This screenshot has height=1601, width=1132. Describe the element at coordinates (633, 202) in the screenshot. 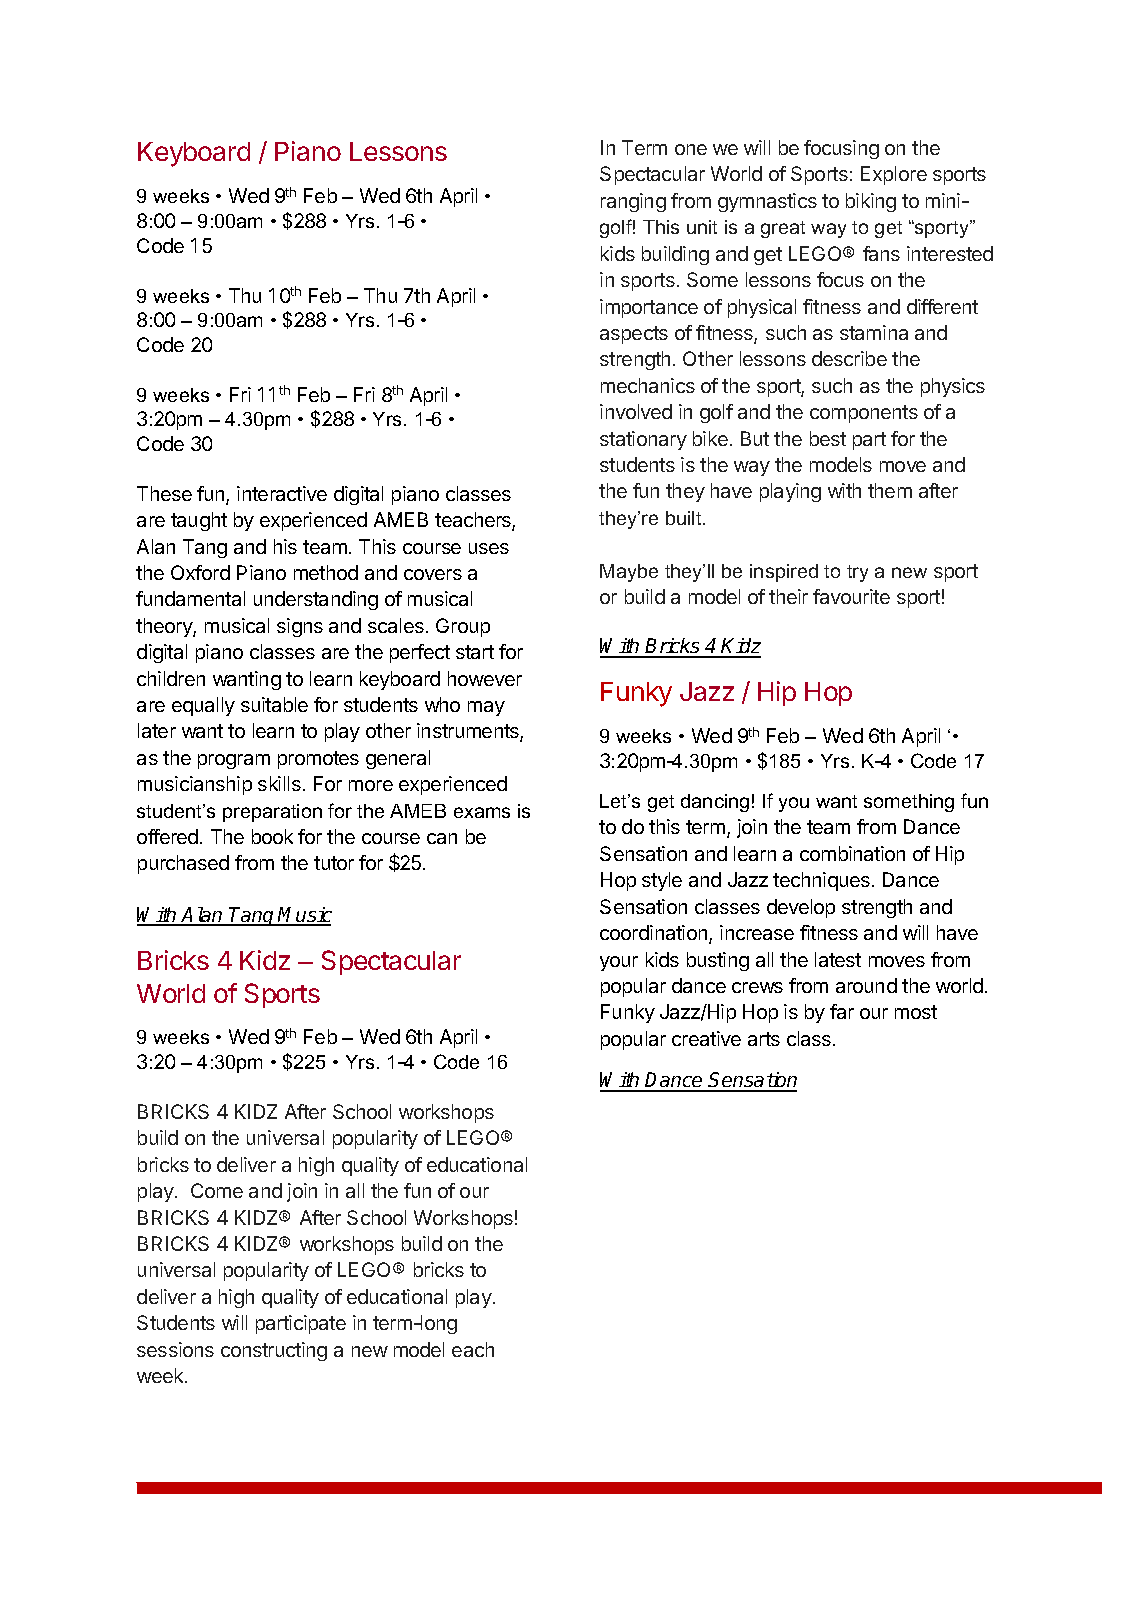

I see `ranging` at that location.
